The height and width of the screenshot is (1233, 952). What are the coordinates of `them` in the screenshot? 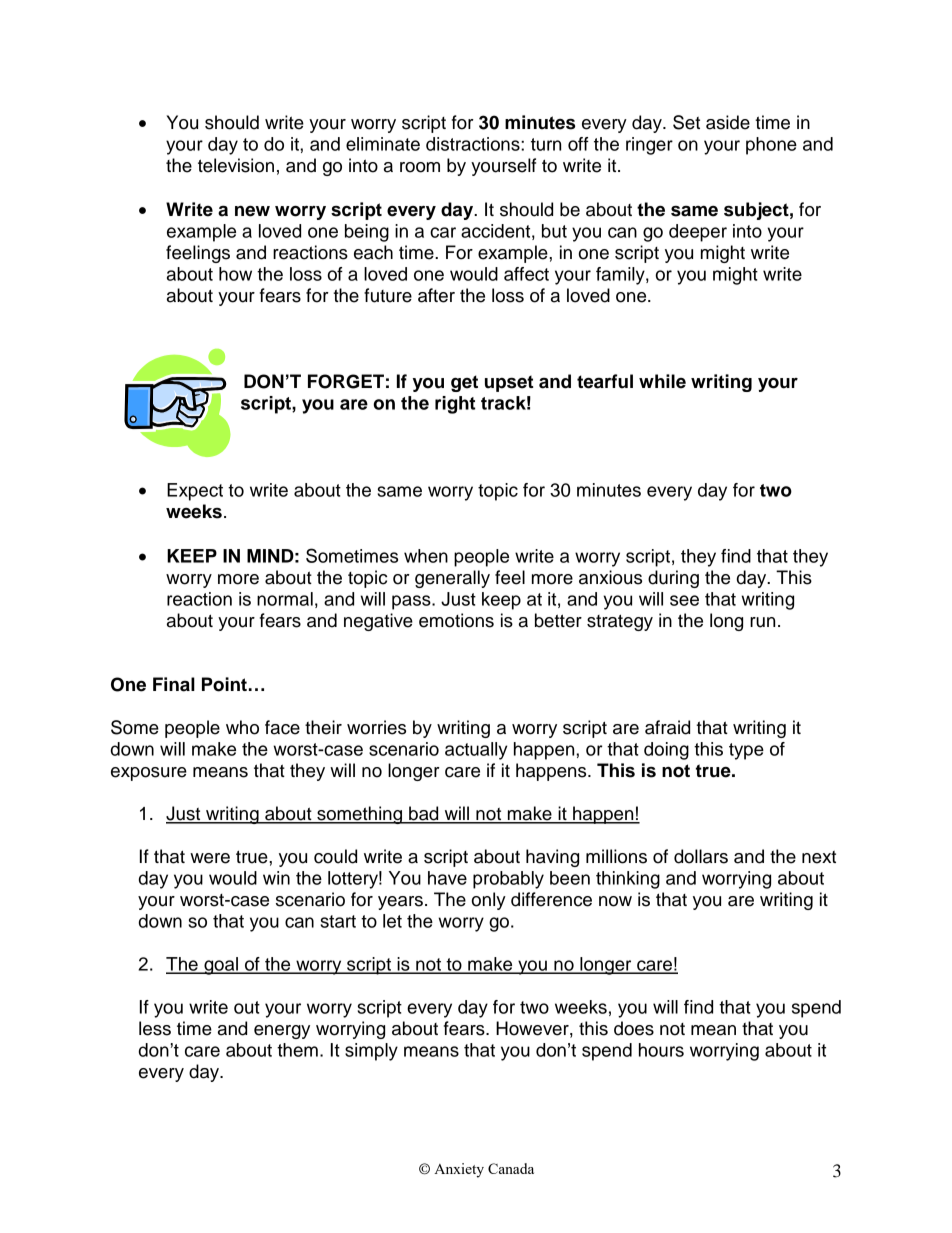 It's located at (297, 1050).
